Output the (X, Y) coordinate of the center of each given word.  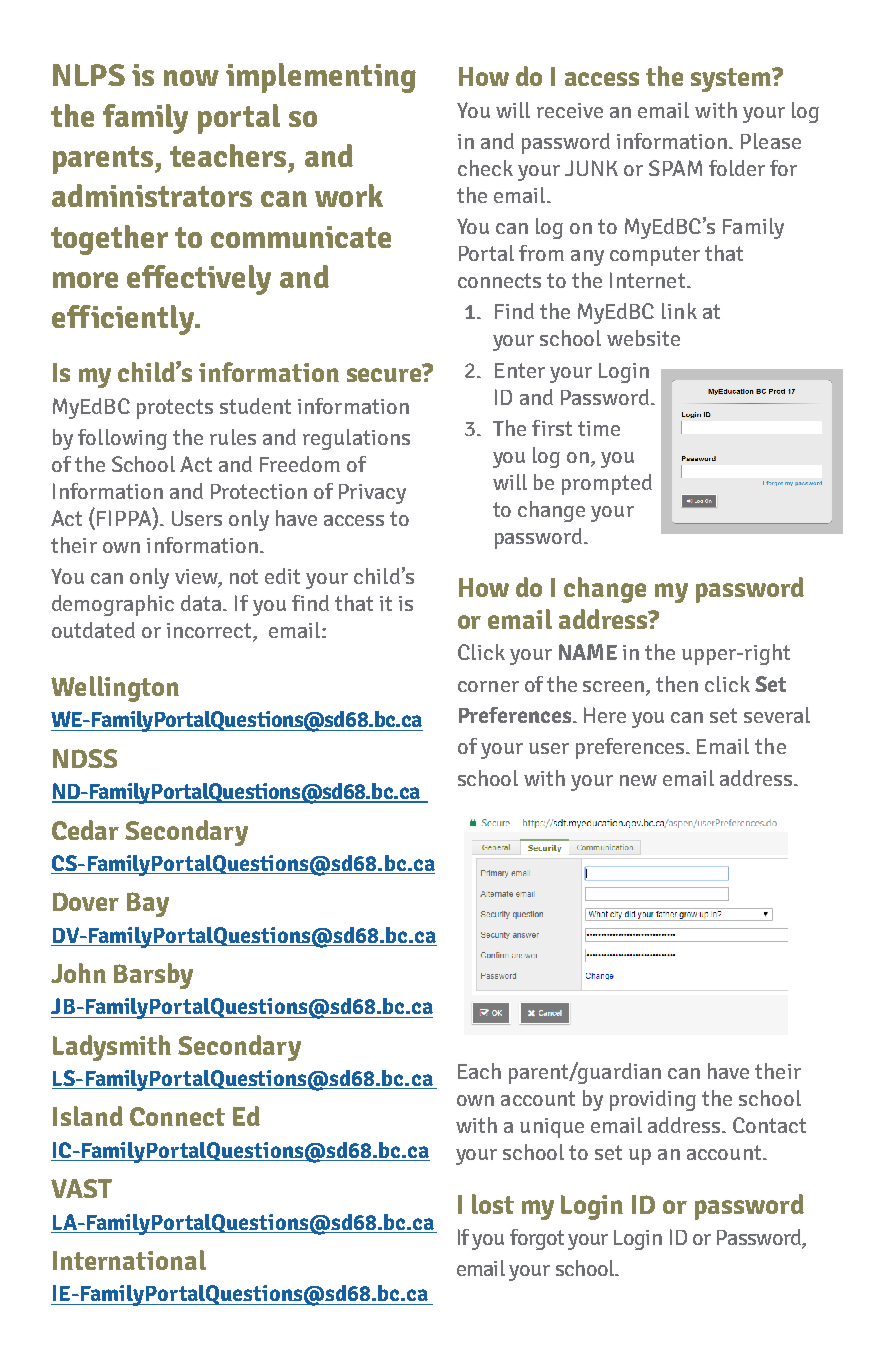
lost (493, 1204)
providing (653, 1100)
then (677, 684)
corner (488, 686)
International (129, 1260)
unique (552, 1128)
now (191, 78)
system (732, 80)
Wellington (115, 689)
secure (384, 375)
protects (175, 409)
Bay (148, 904)
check (485, 168)
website (643, 338)
